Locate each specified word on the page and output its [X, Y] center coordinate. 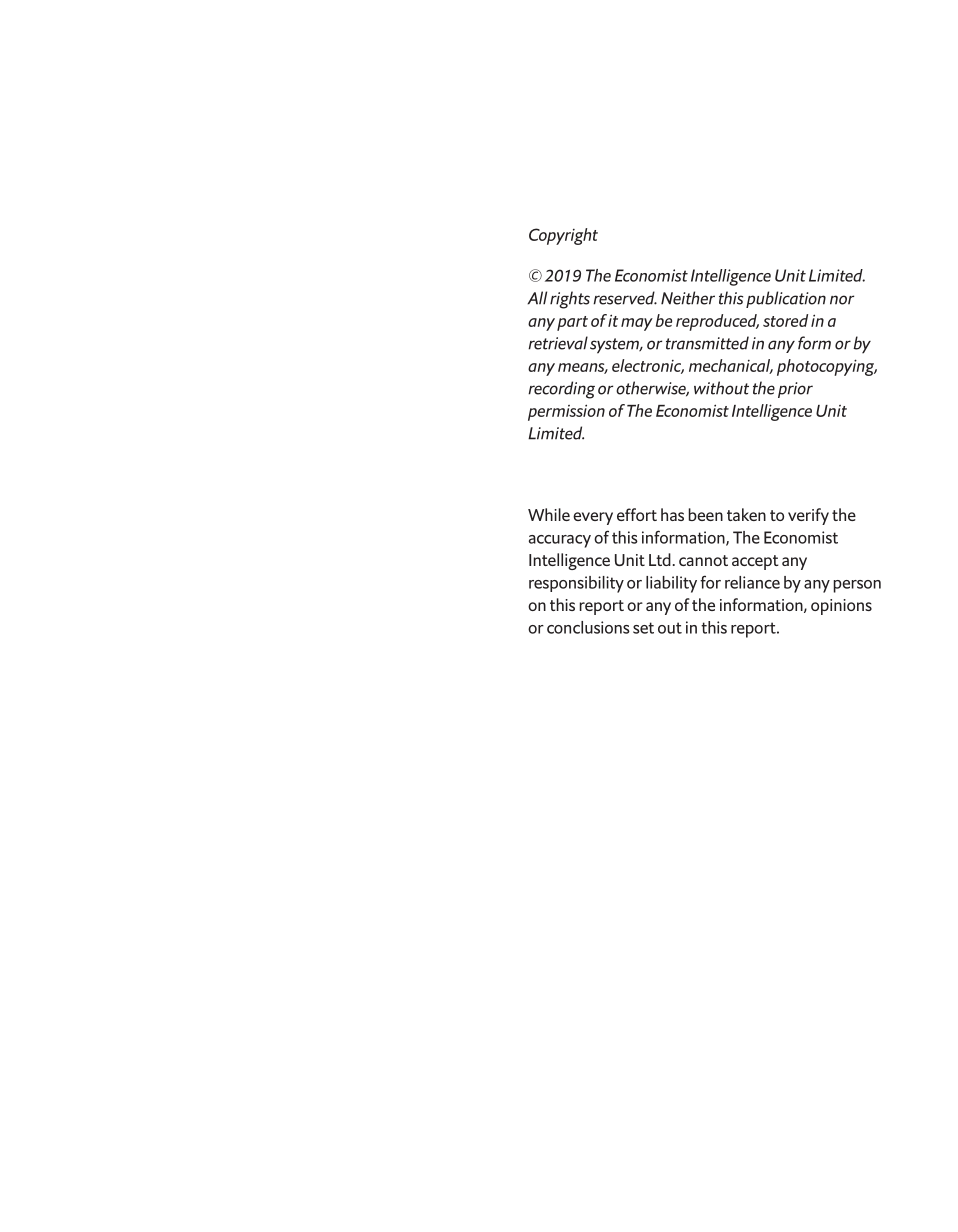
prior [795, 390]
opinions [841, 607]
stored [785, 320]
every [593, 518]
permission [566, 412]
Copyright [563, 236]
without [721, 388]
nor [842, 300]
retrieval [558, 343]
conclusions [588, 627]
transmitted [707, 343]
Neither [688, 298]
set [643, 628]
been [706, 514]
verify [808, 516]
